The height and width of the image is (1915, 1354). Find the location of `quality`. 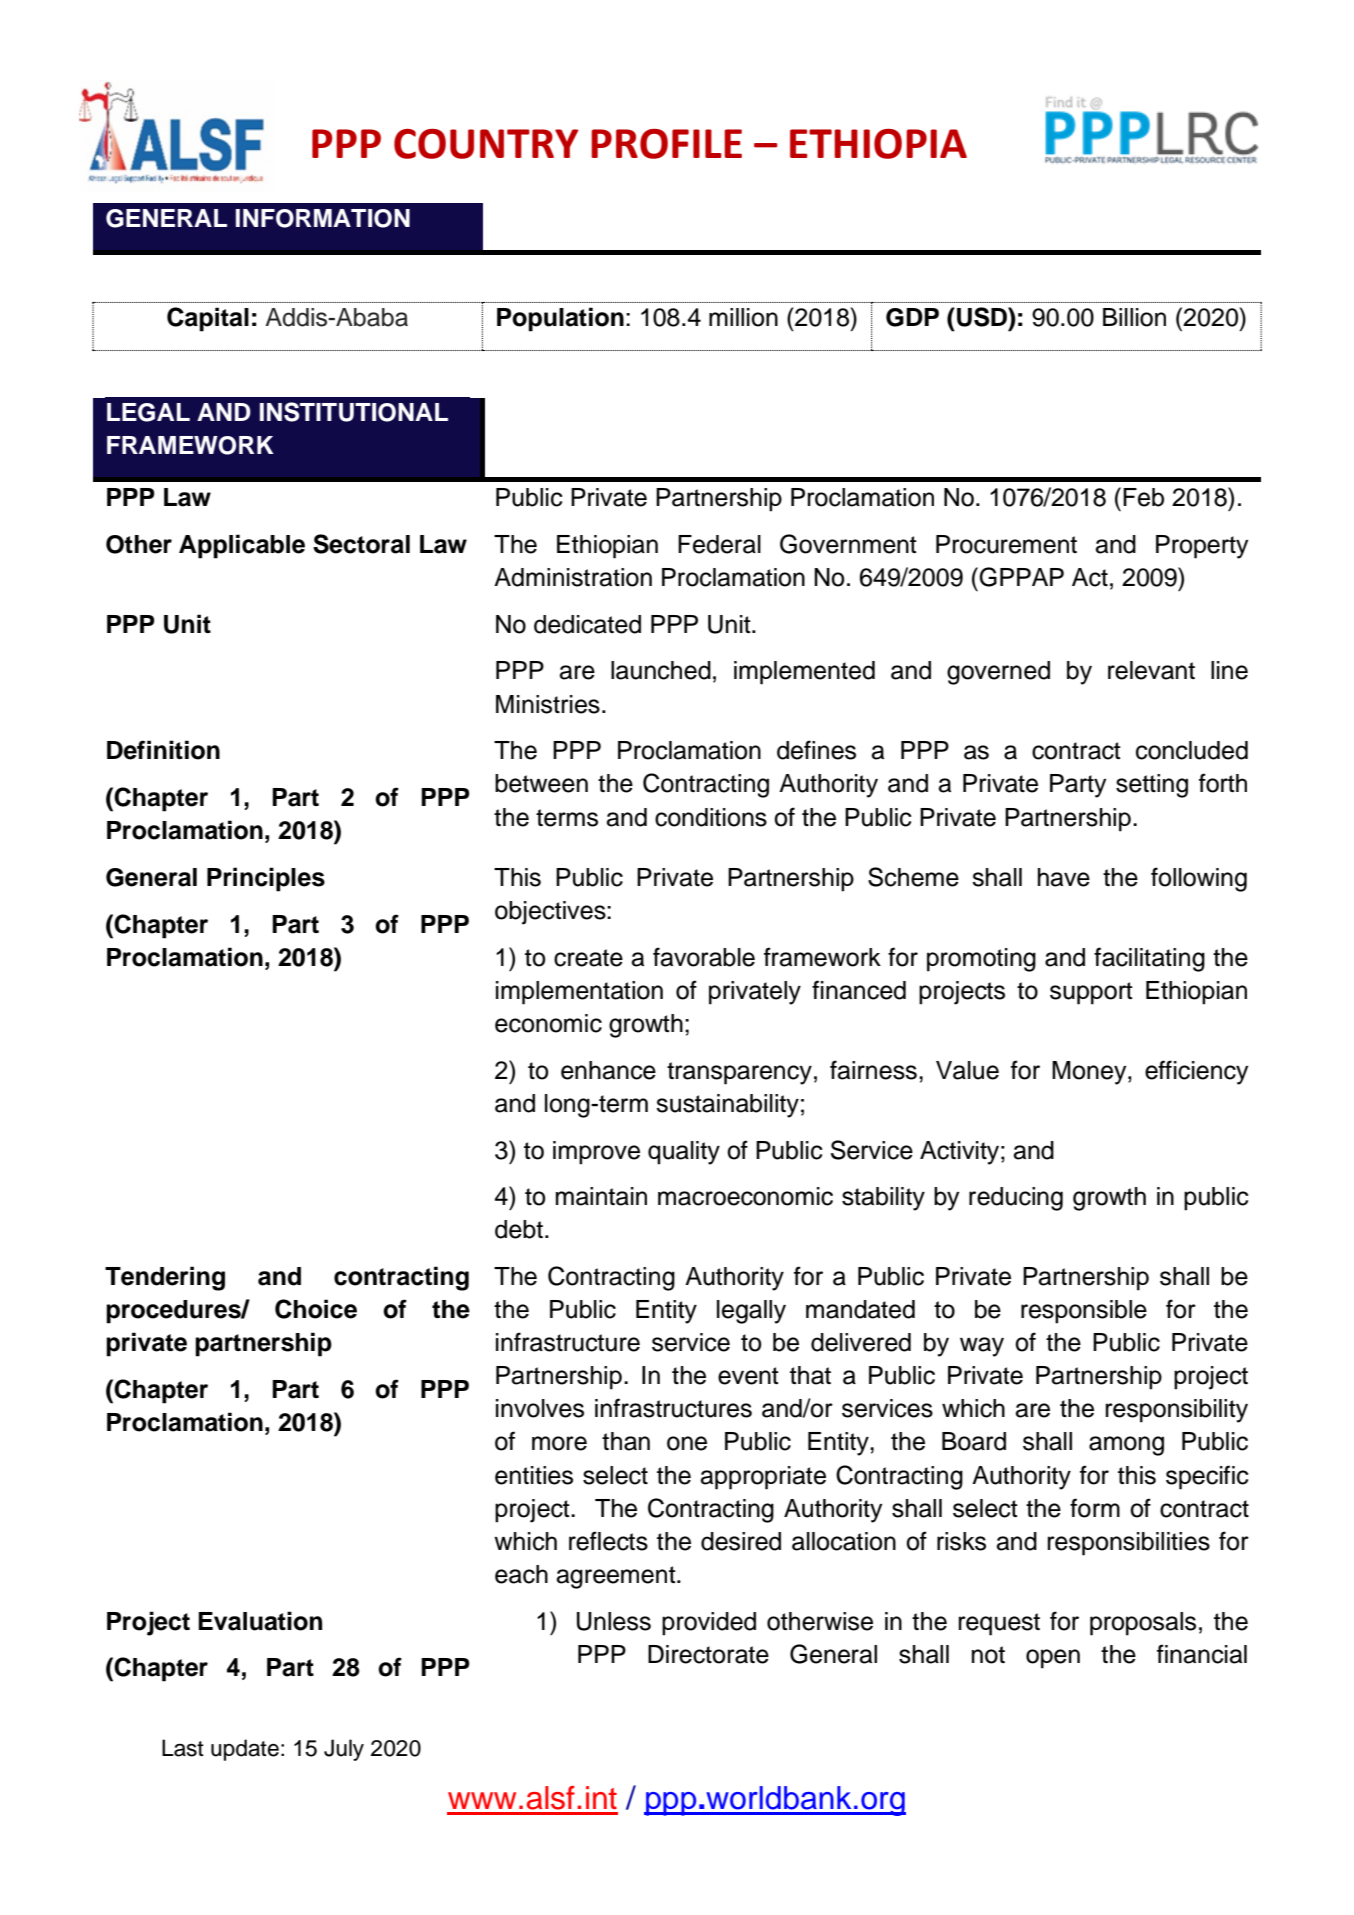

quality is located at coordinates (684, 1153).
